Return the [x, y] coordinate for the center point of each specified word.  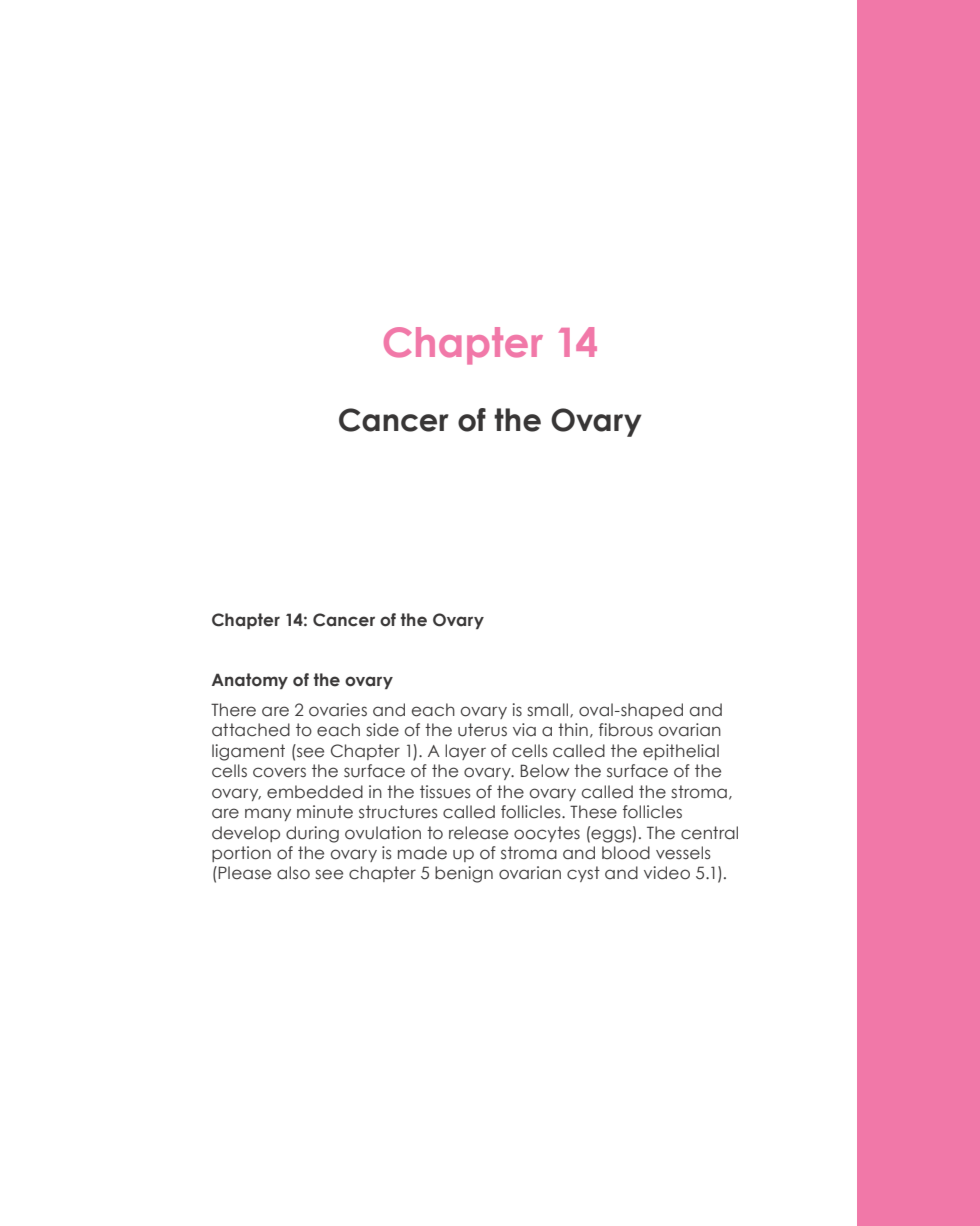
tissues [445, 792]
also [293, 873]
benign [464, 874]
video [667, 873]
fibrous [626, 730]
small [549, 710]
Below [545, 771]
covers [279, 772]
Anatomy [250, 681]
